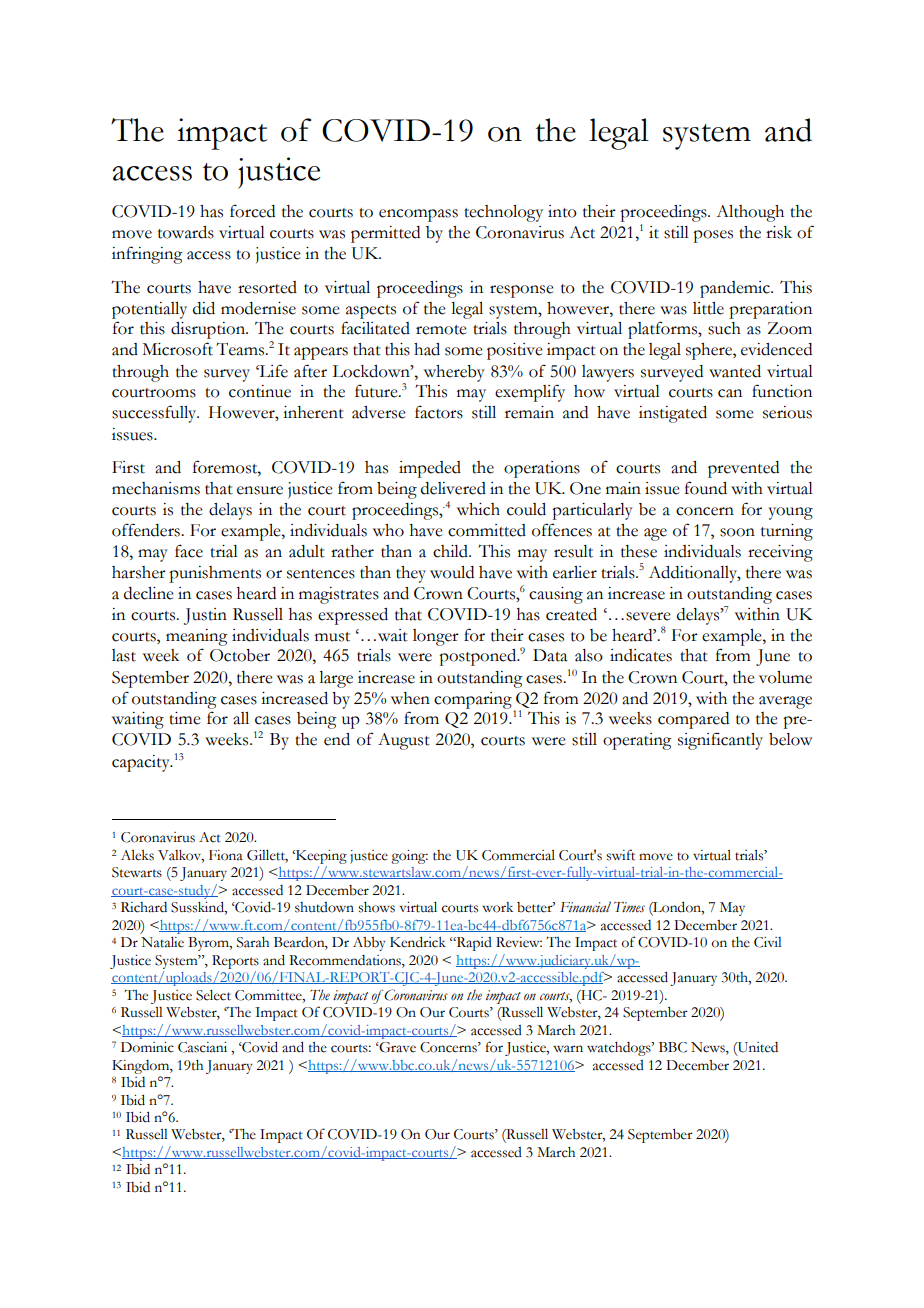 This page has height=1308, width=924. What do you see at coordinates (473, 700) in the page?
I see `comparing` at bounding box center [473, 700].
